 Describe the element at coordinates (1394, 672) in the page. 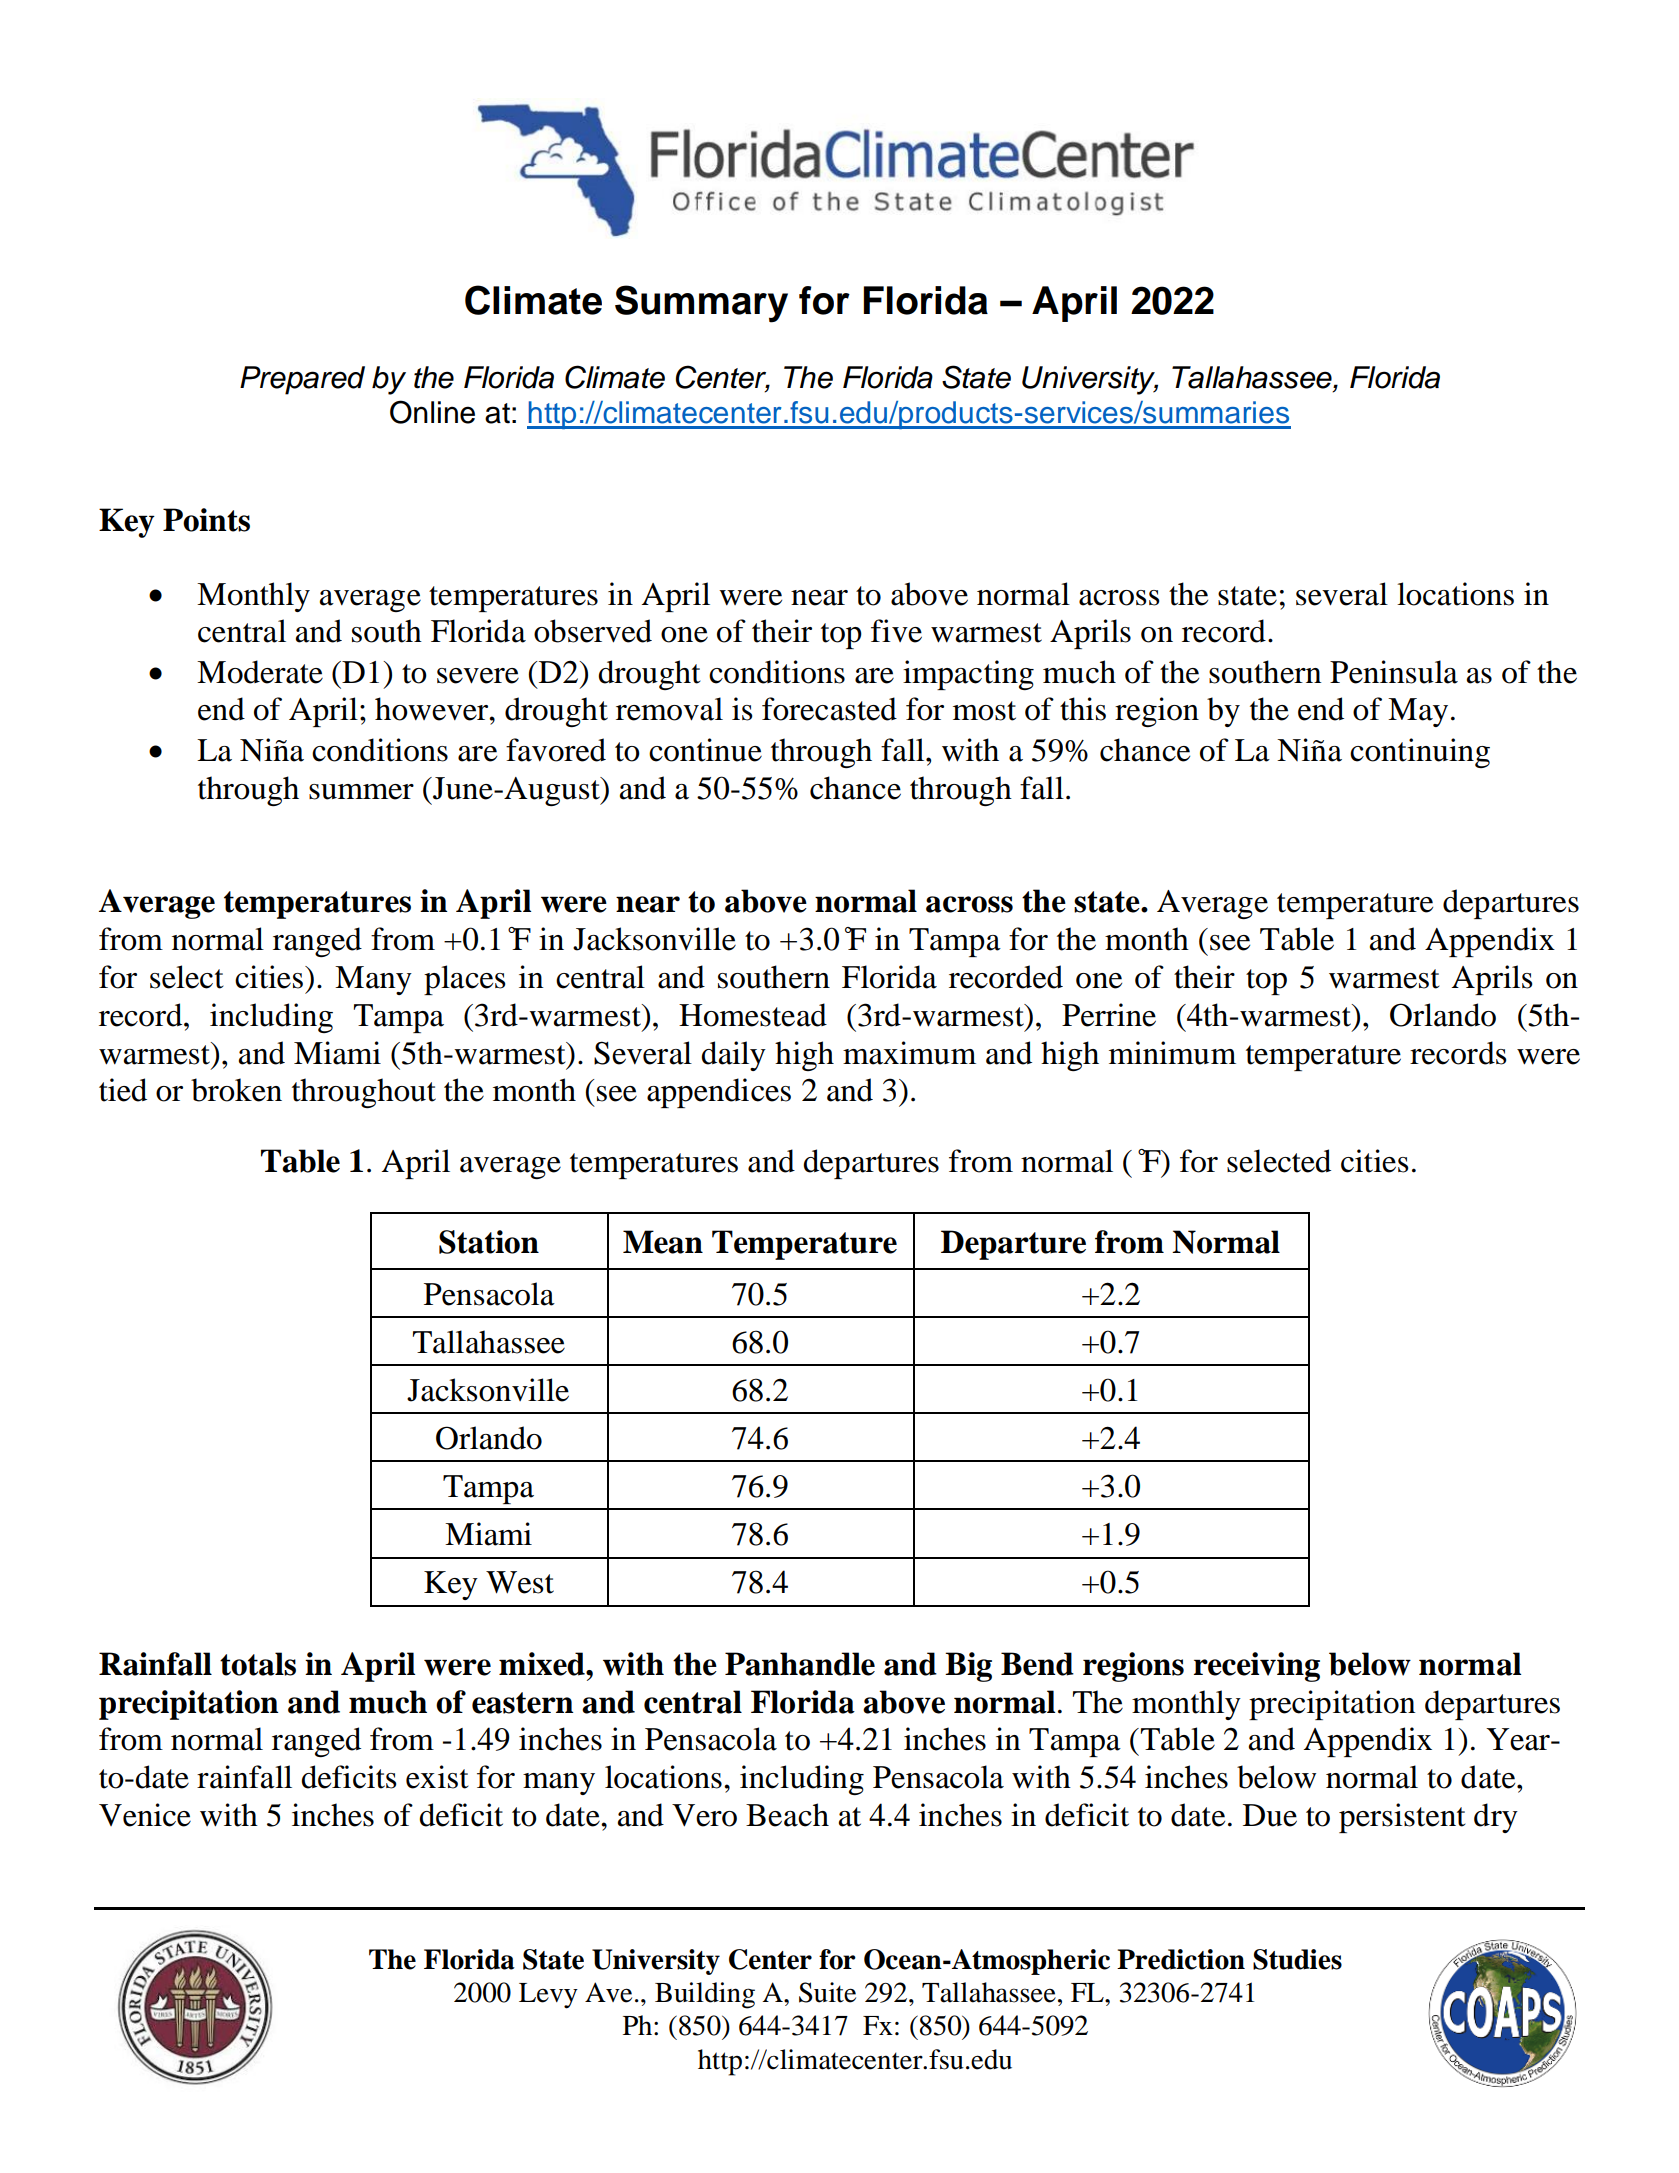

I see `Peninsula` at that location.
